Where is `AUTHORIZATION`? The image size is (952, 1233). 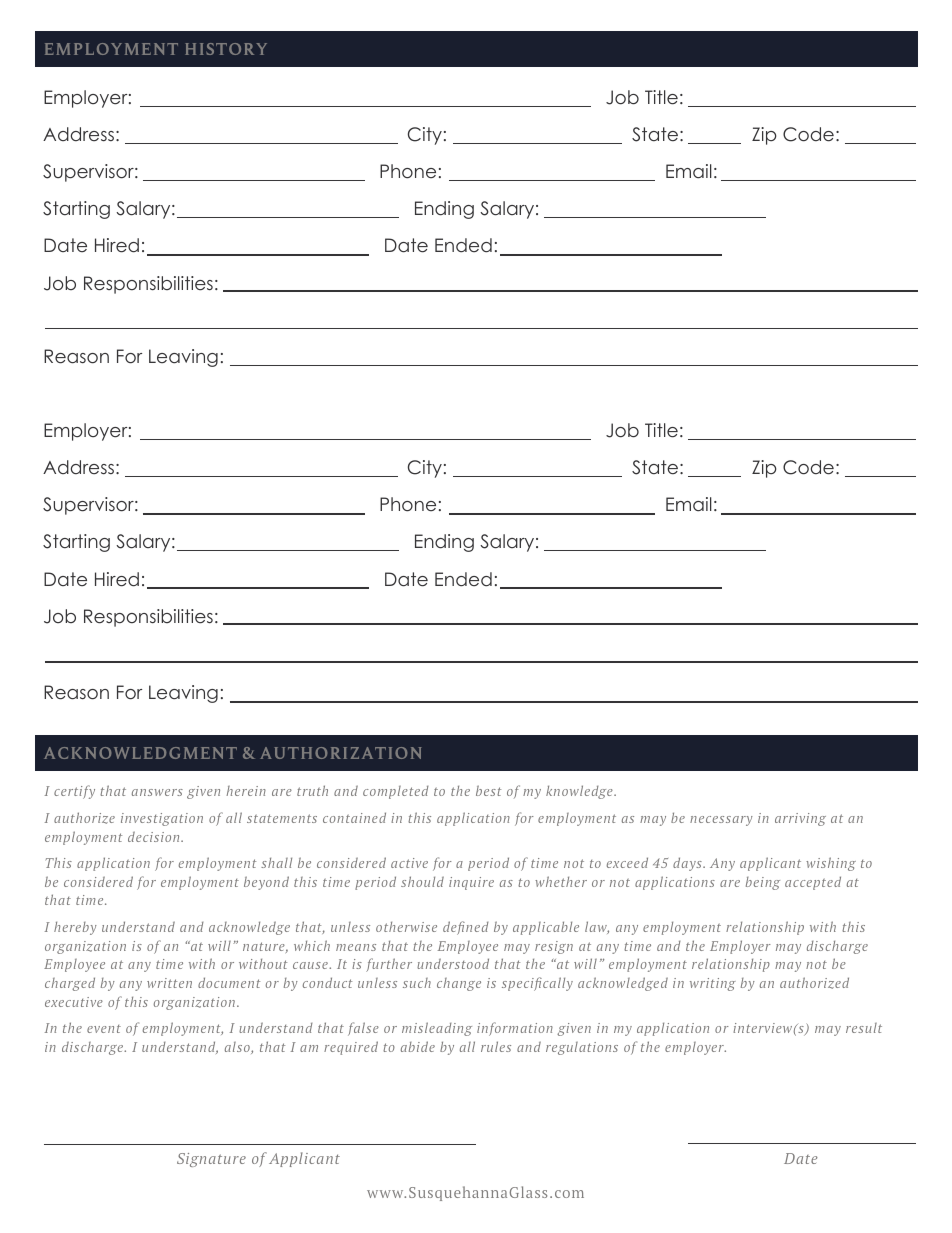 AUTHORIZATION is located at coordinates (341, 753).
